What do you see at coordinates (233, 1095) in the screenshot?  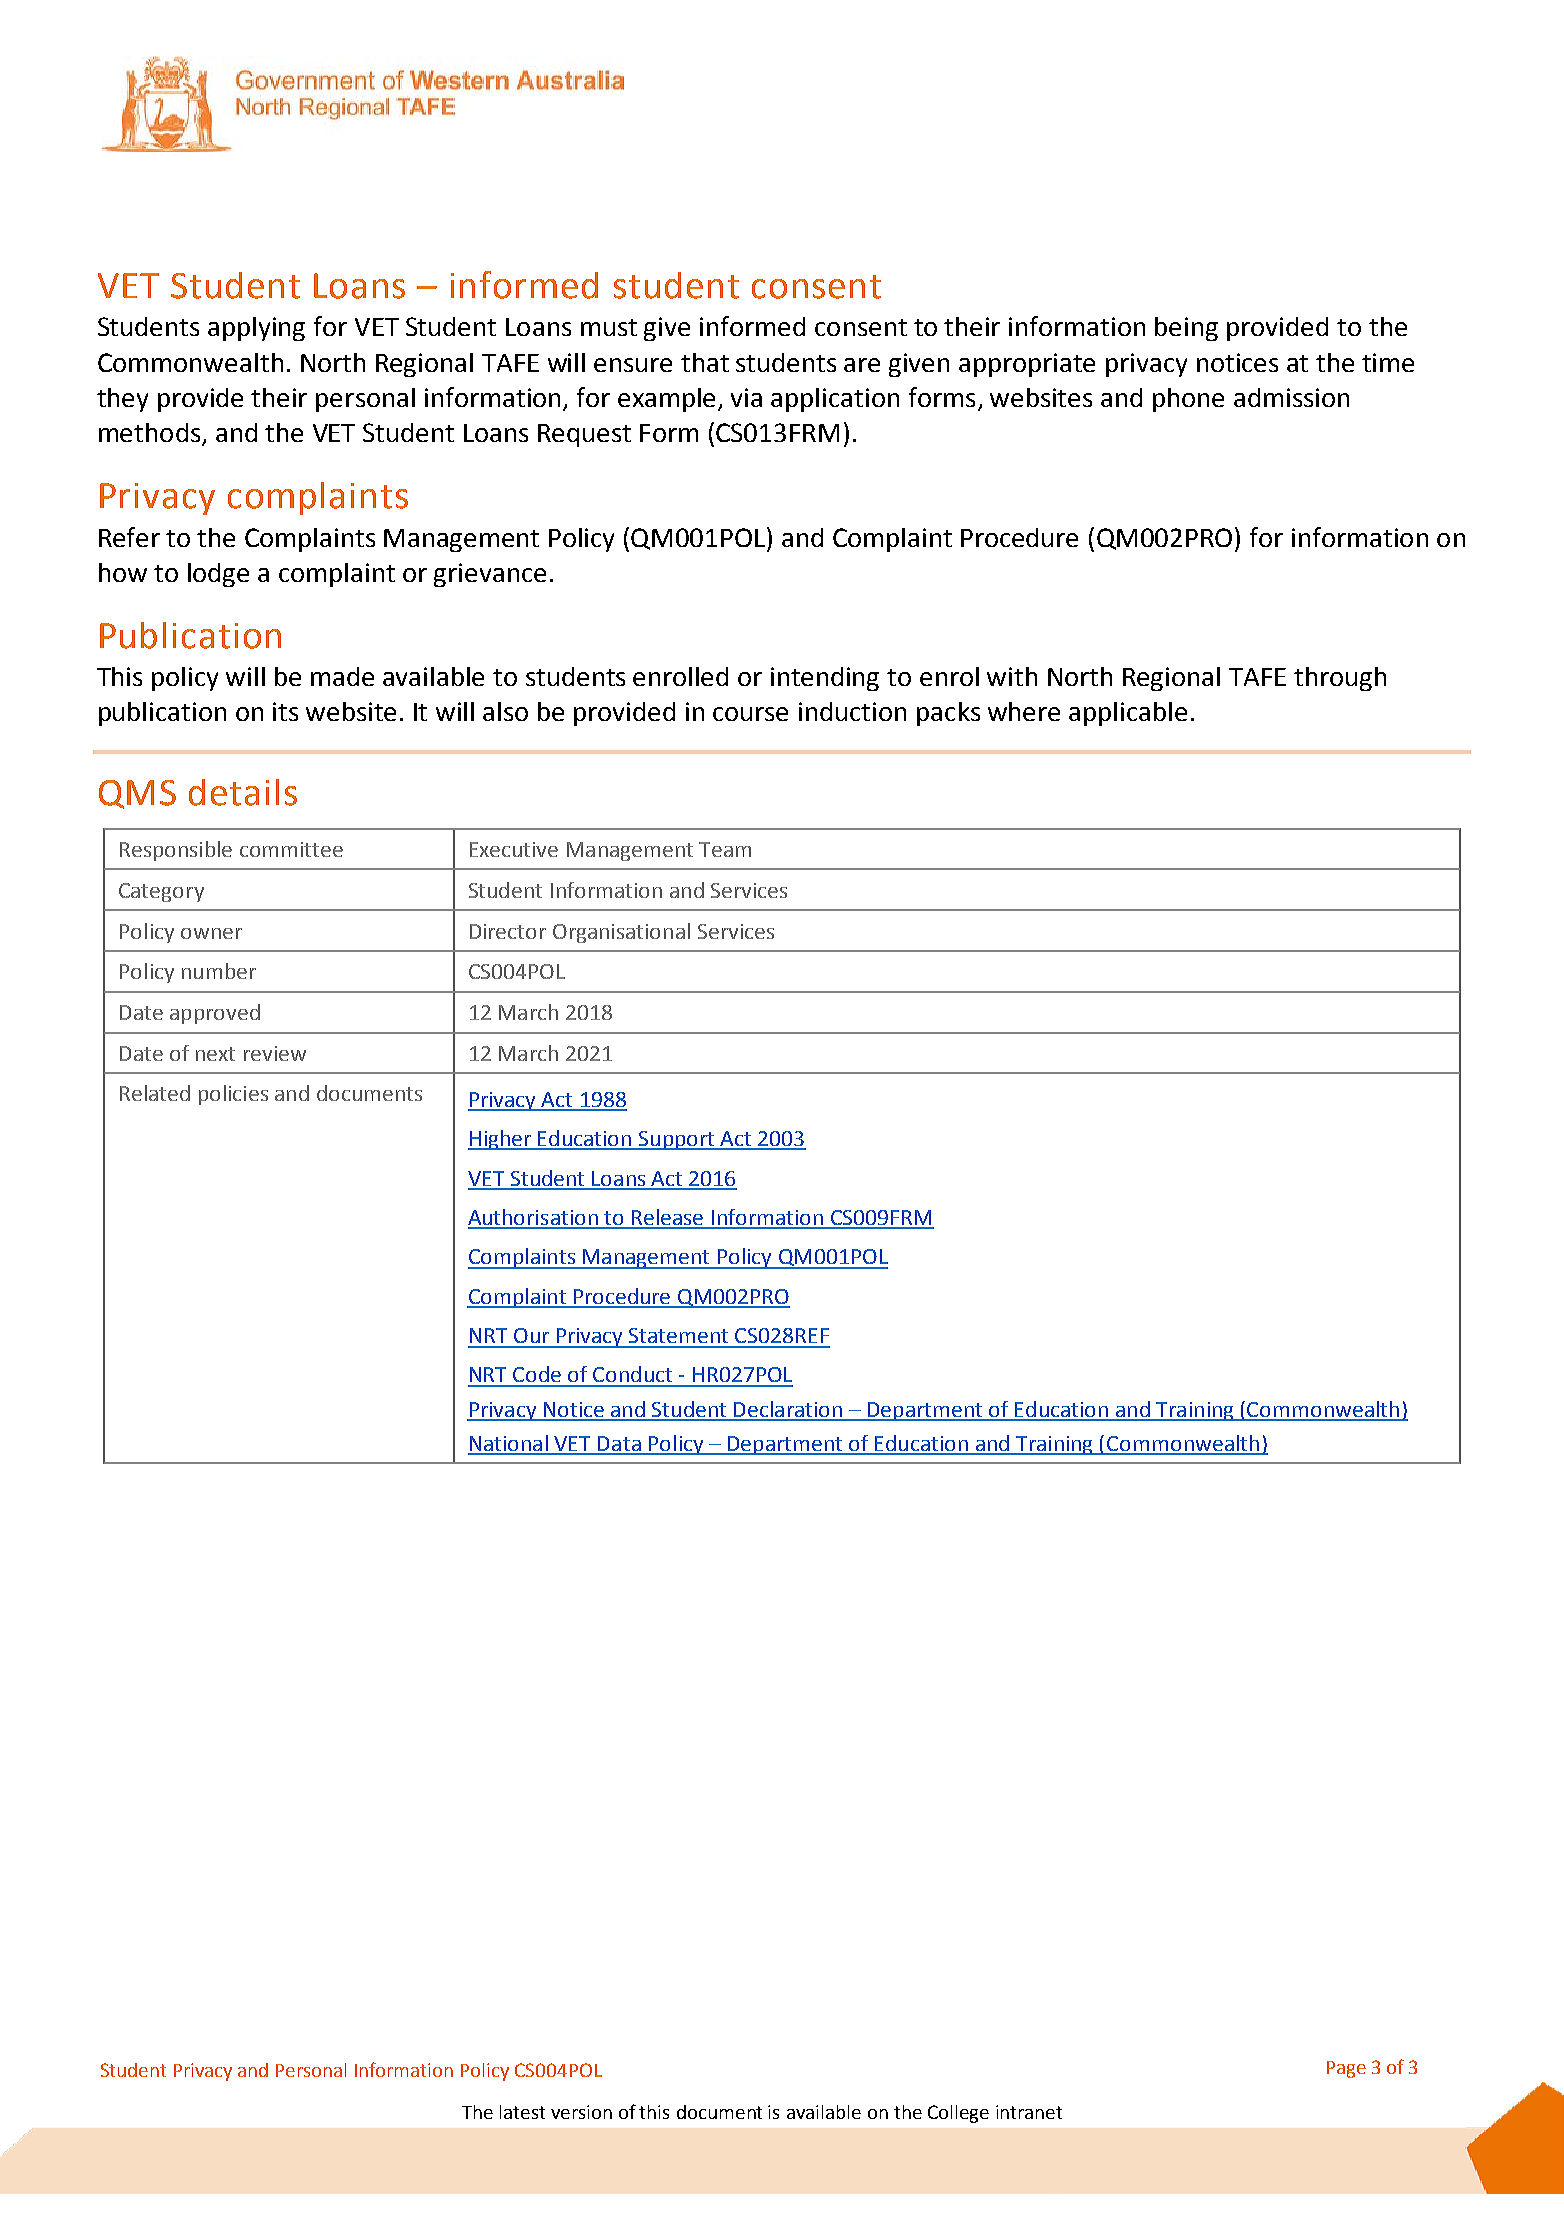 I see `policies` at bounding box center [233, 1095].
